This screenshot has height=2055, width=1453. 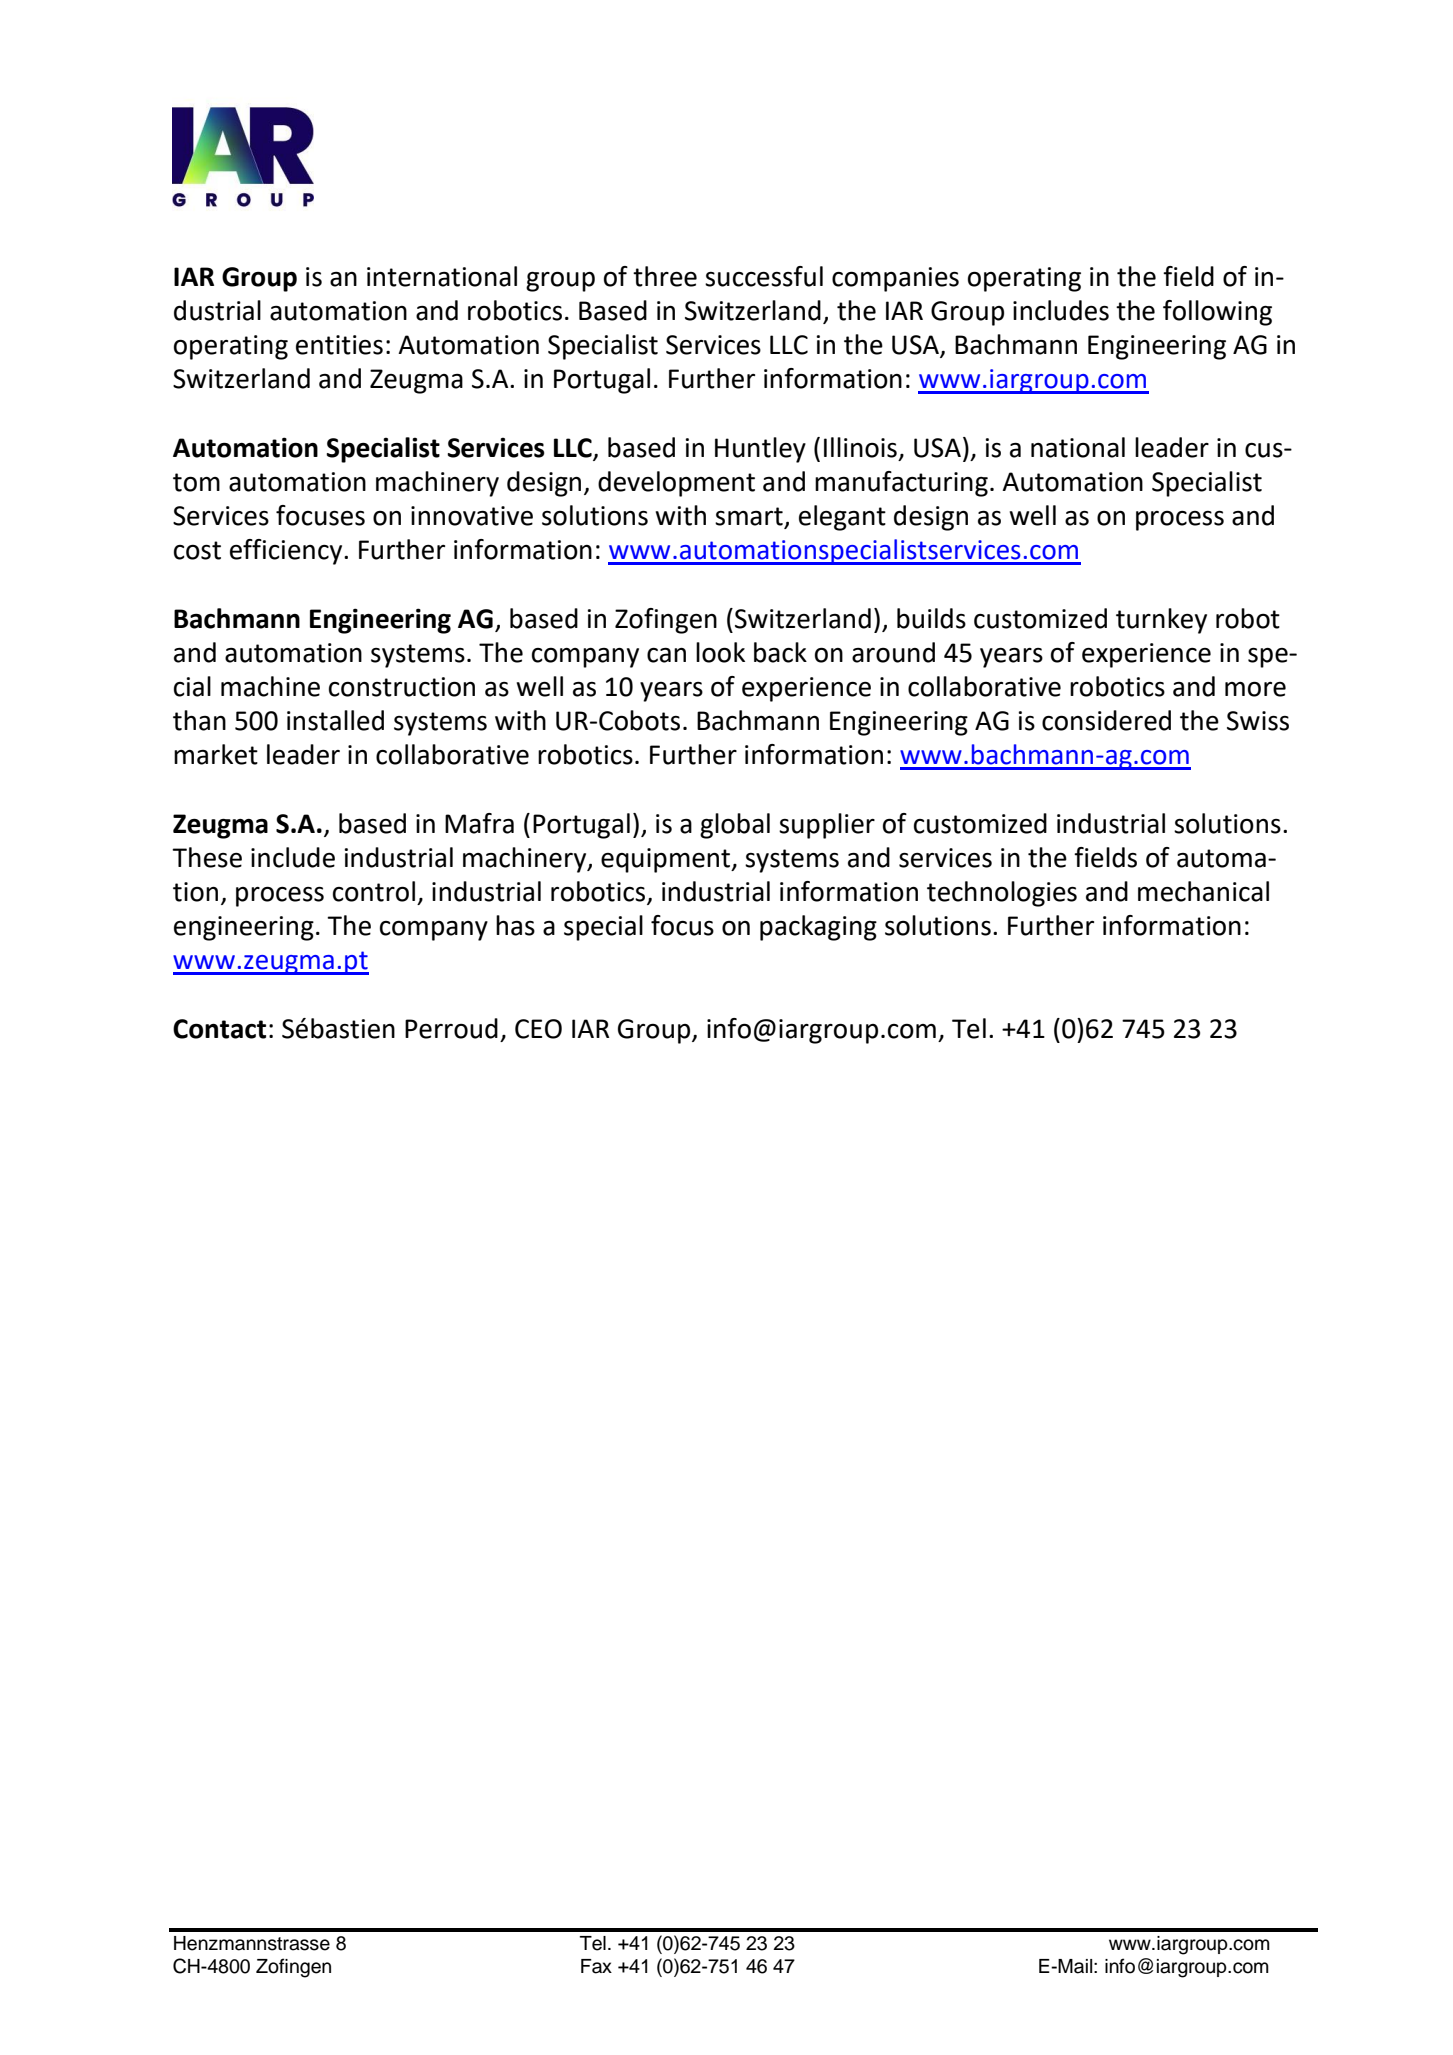 I want to click on following, so click(x=1217, y=313).
